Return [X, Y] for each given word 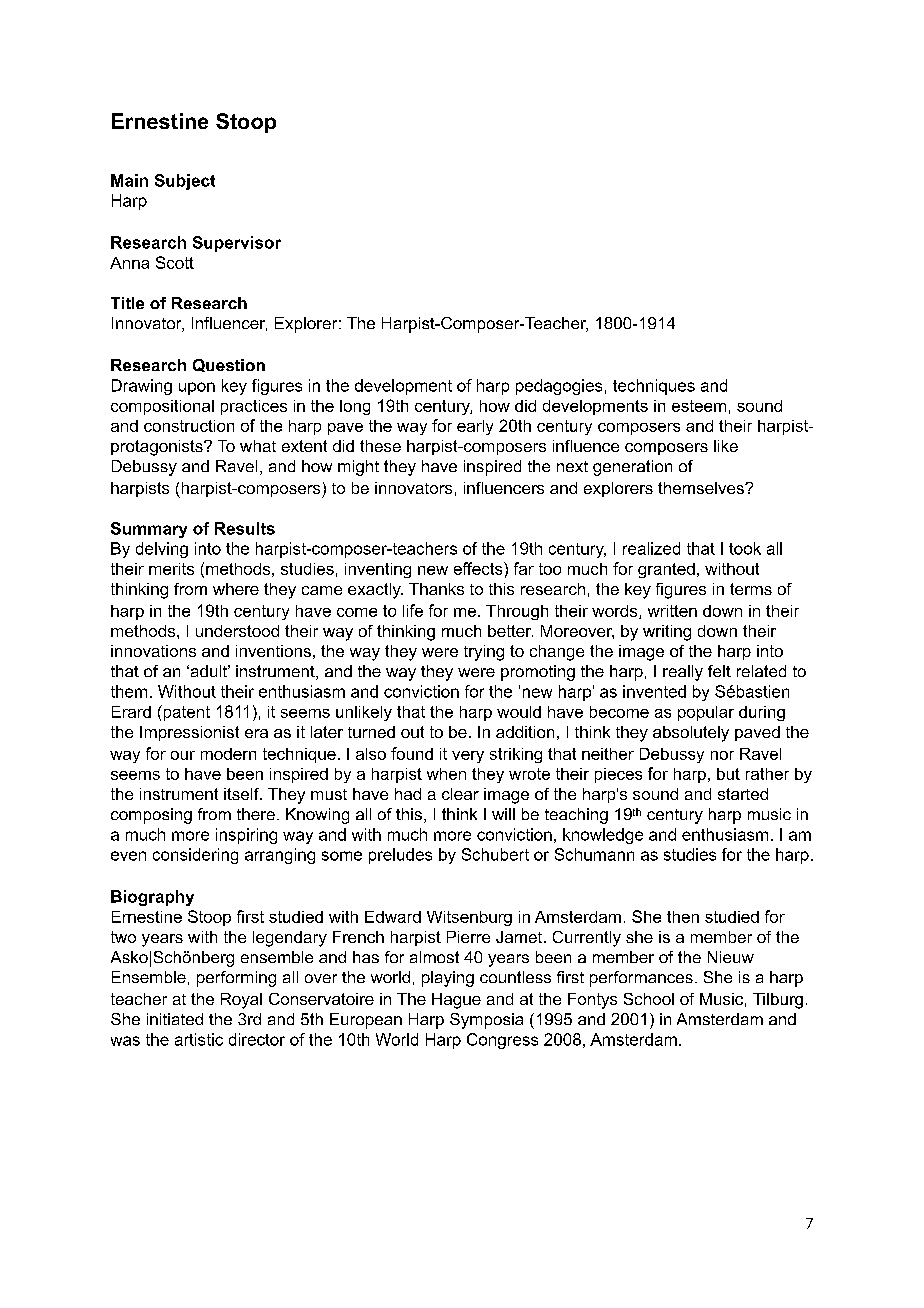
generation [632, 468]
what [258, 446]
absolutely [691, 734]
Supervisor [237, 244]
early [475, 427]
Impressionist [189, 733]
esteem [699, 406]
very [468, 757]
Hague [456, 1001]
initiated [175, 1019]
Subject [185, 182]
